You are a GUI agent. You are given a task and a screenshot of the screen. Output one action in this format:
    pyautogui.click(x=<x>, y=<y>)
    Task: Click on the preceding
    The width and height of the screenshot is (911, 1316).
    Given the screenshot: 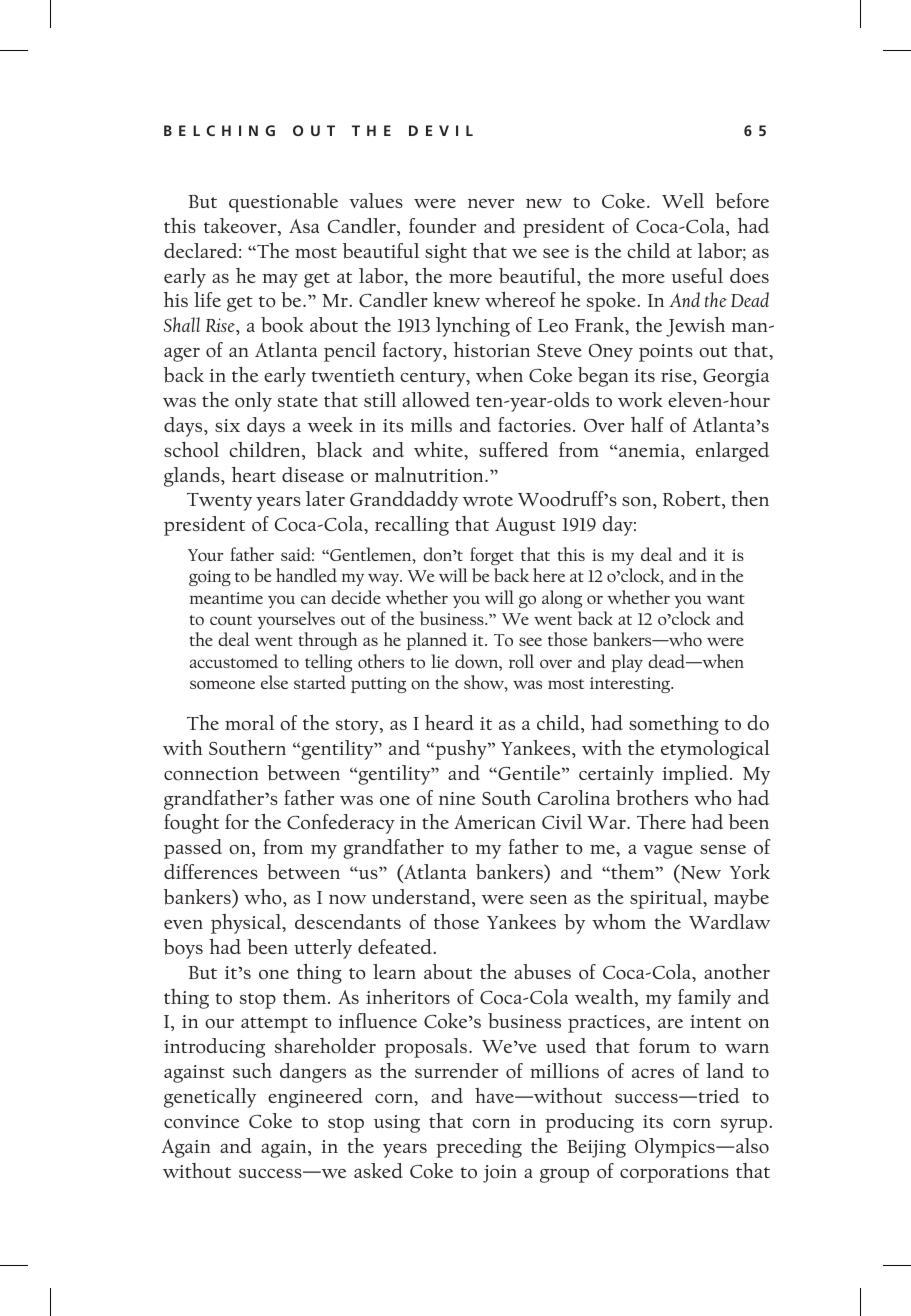 What is the action you would take?
    pyautogui.click(x=479, y=1148)
